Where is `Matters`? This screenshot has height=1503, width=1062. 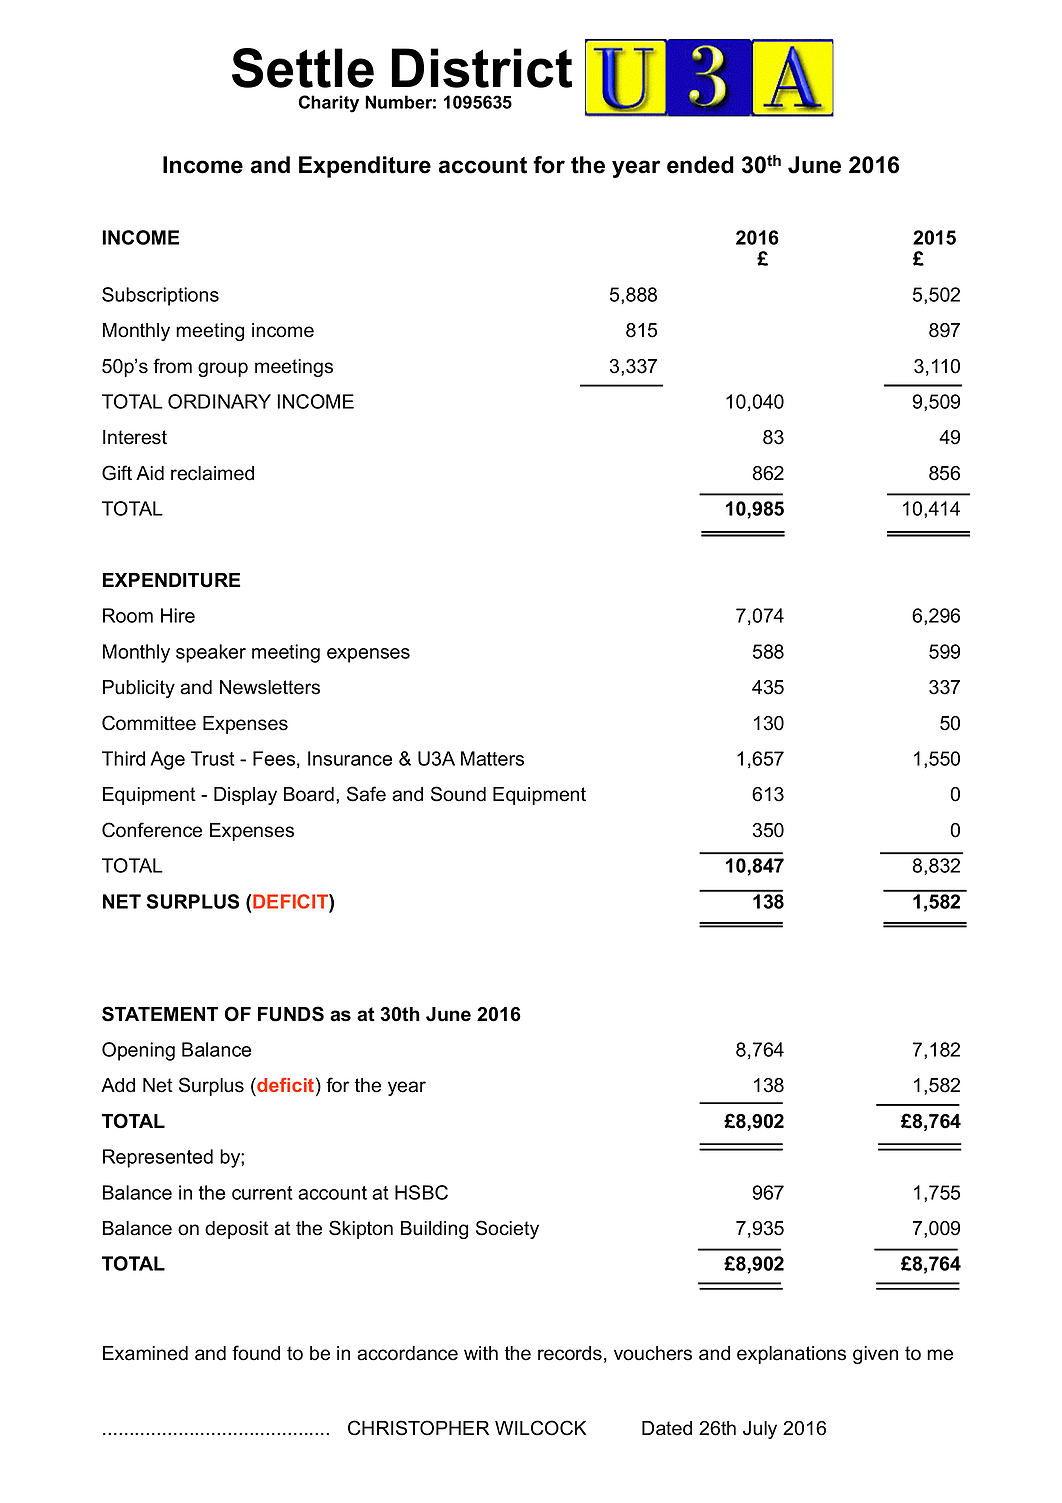 Matters is located at coordinates (492, 758).
